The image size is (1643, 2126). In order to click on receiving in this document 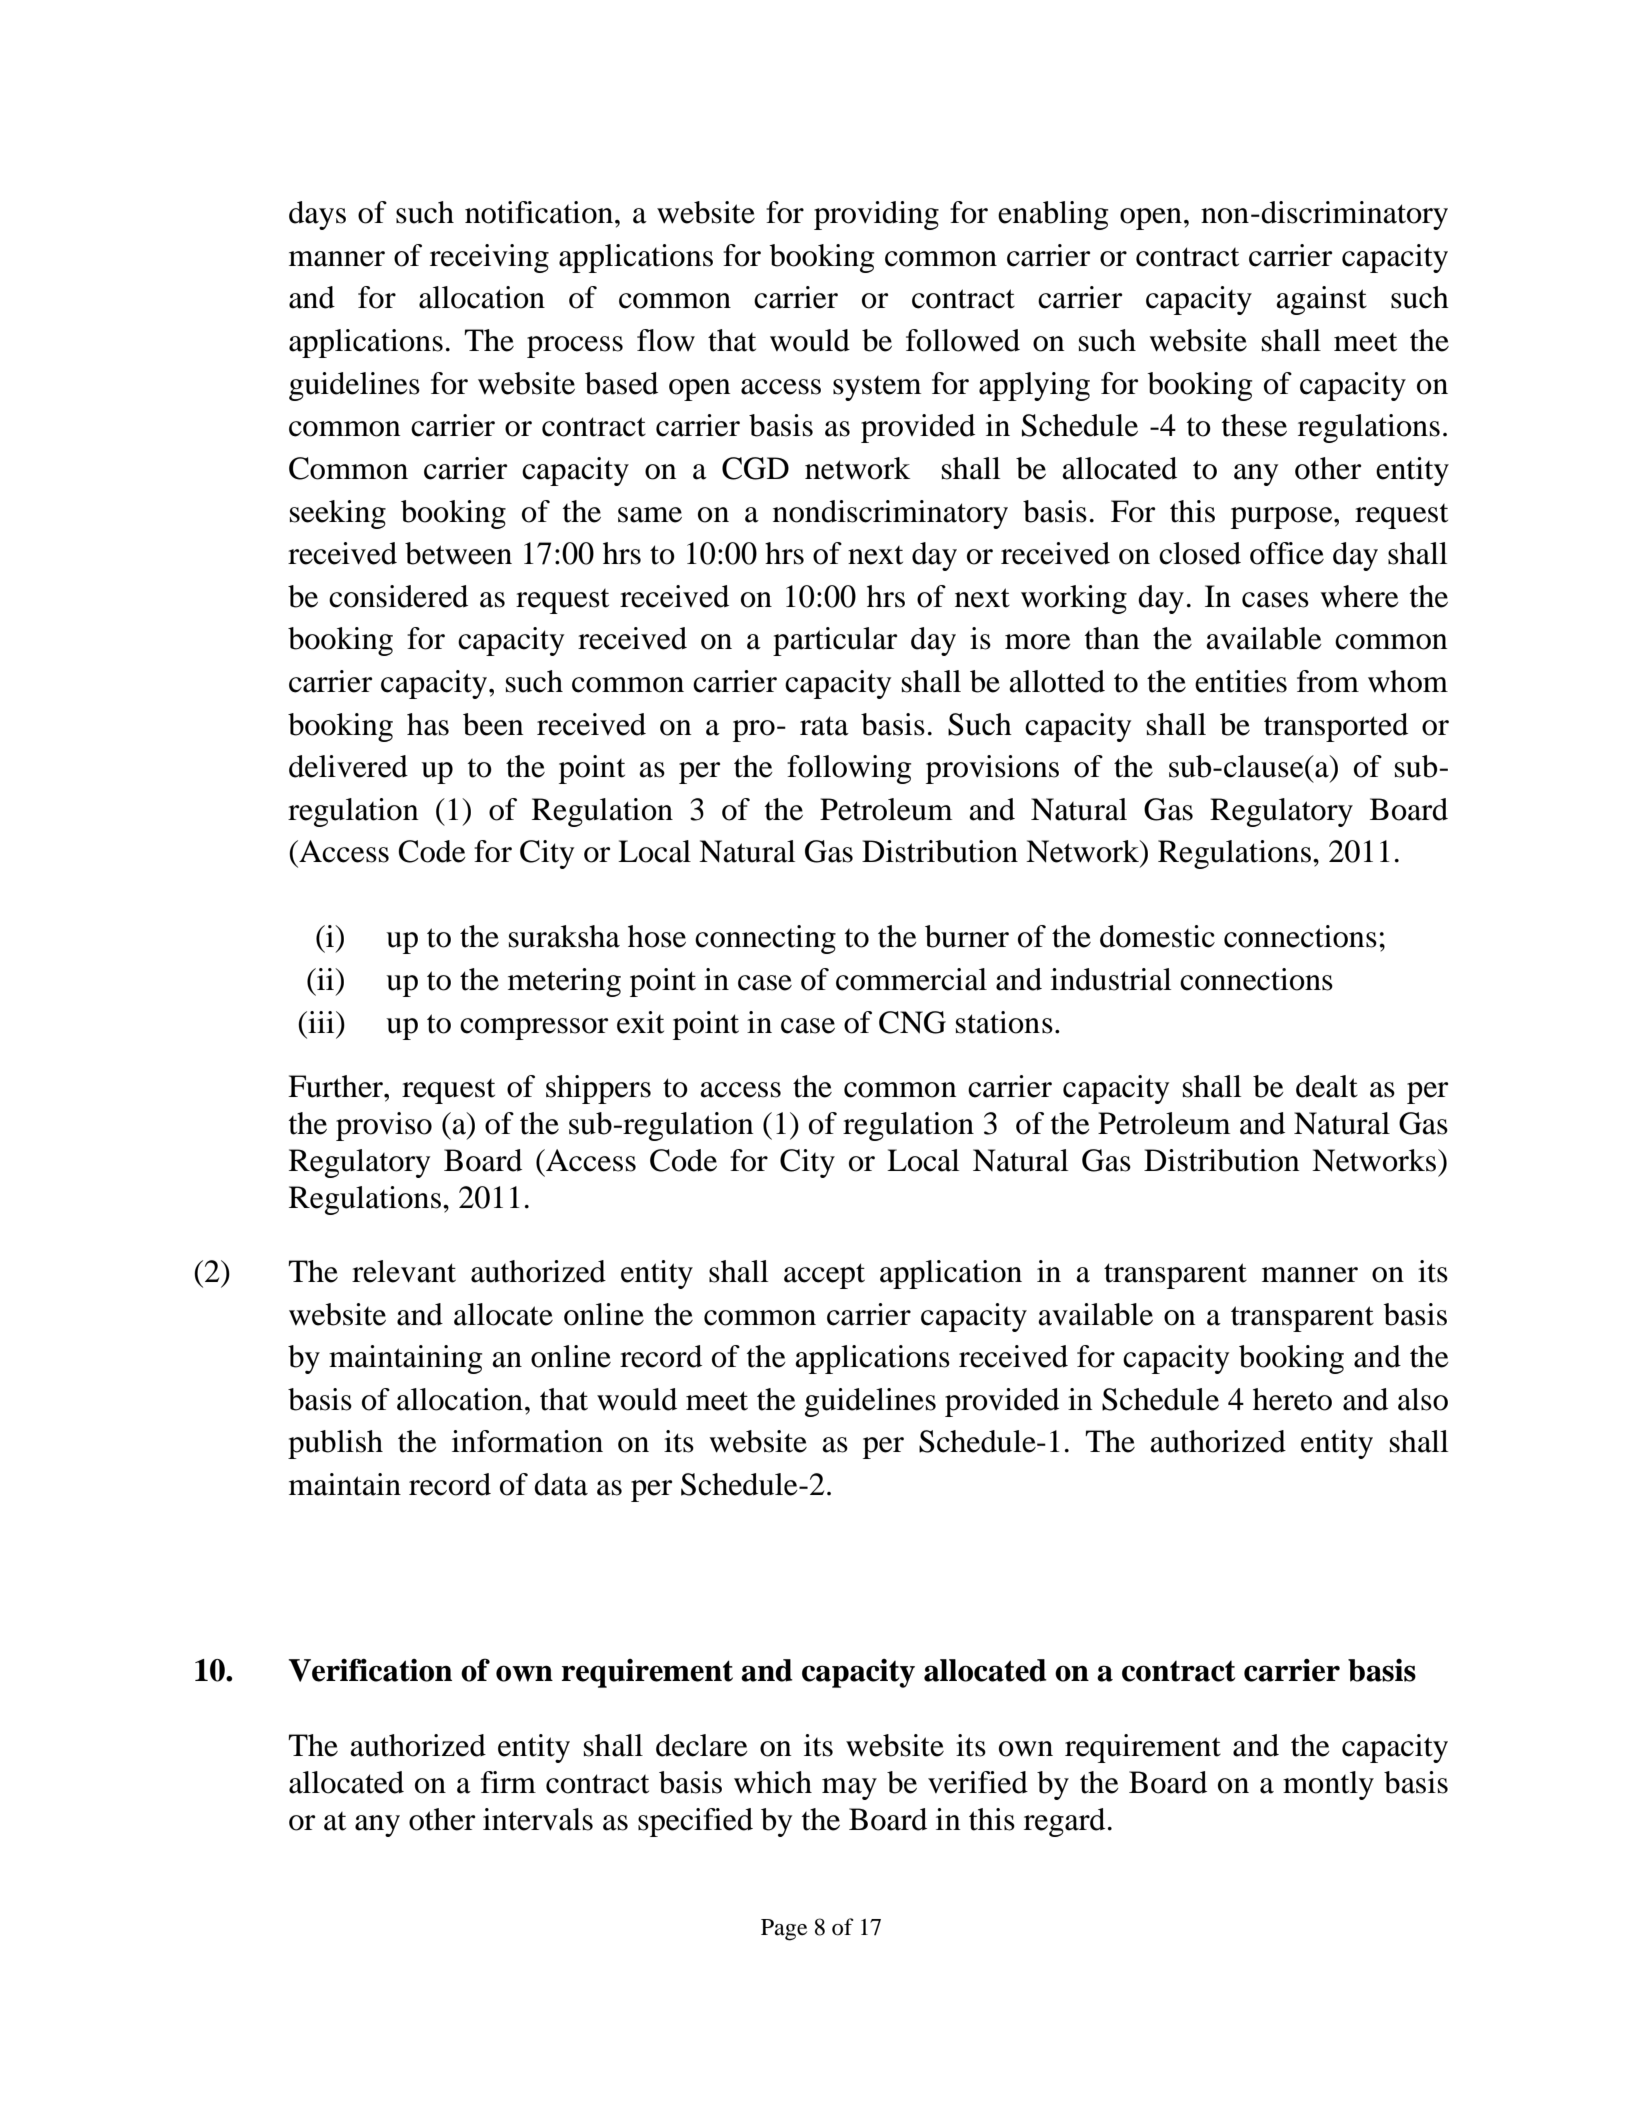, I will do `click(489, 258)`.
